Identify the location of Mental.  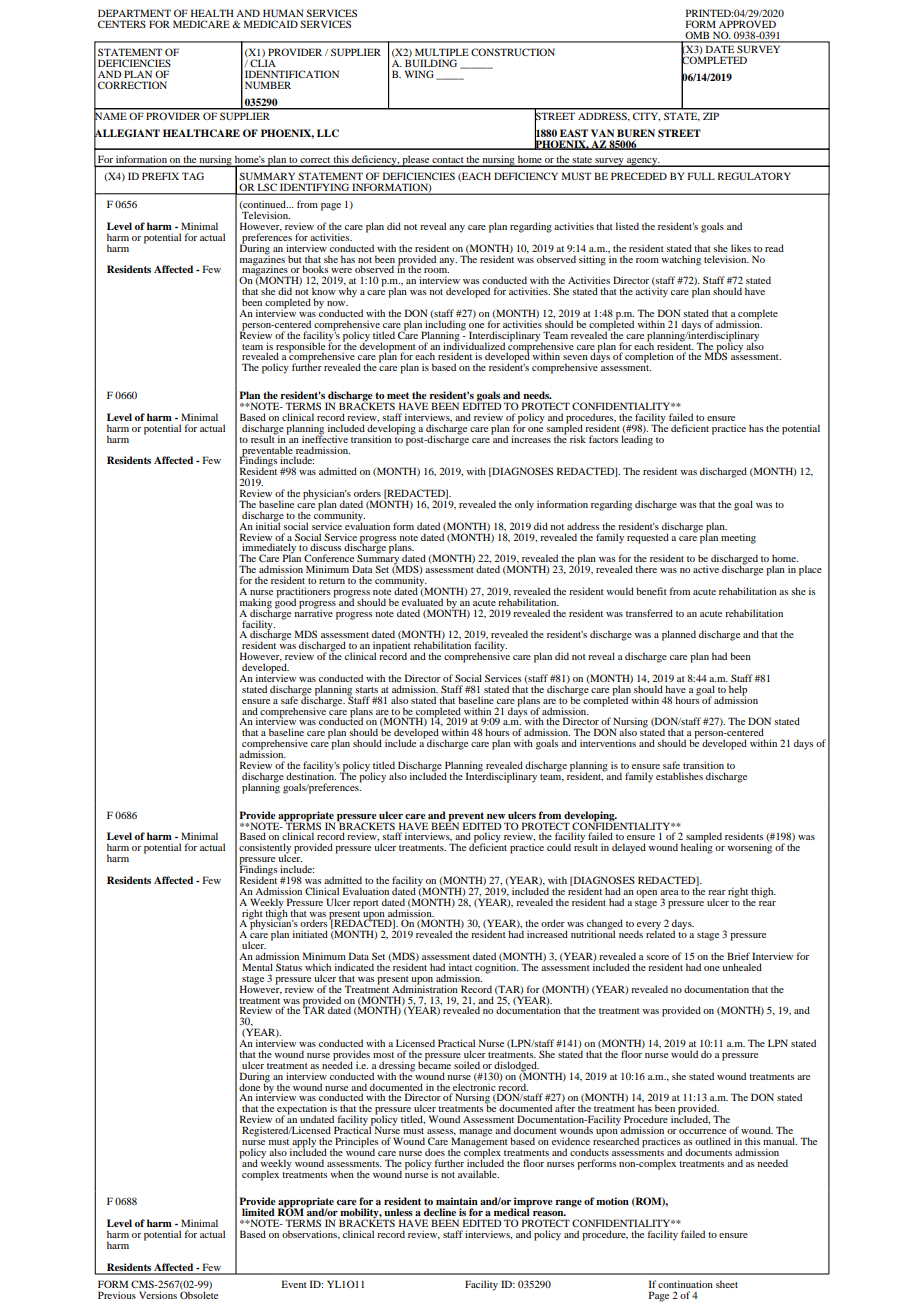
(257, 967).
